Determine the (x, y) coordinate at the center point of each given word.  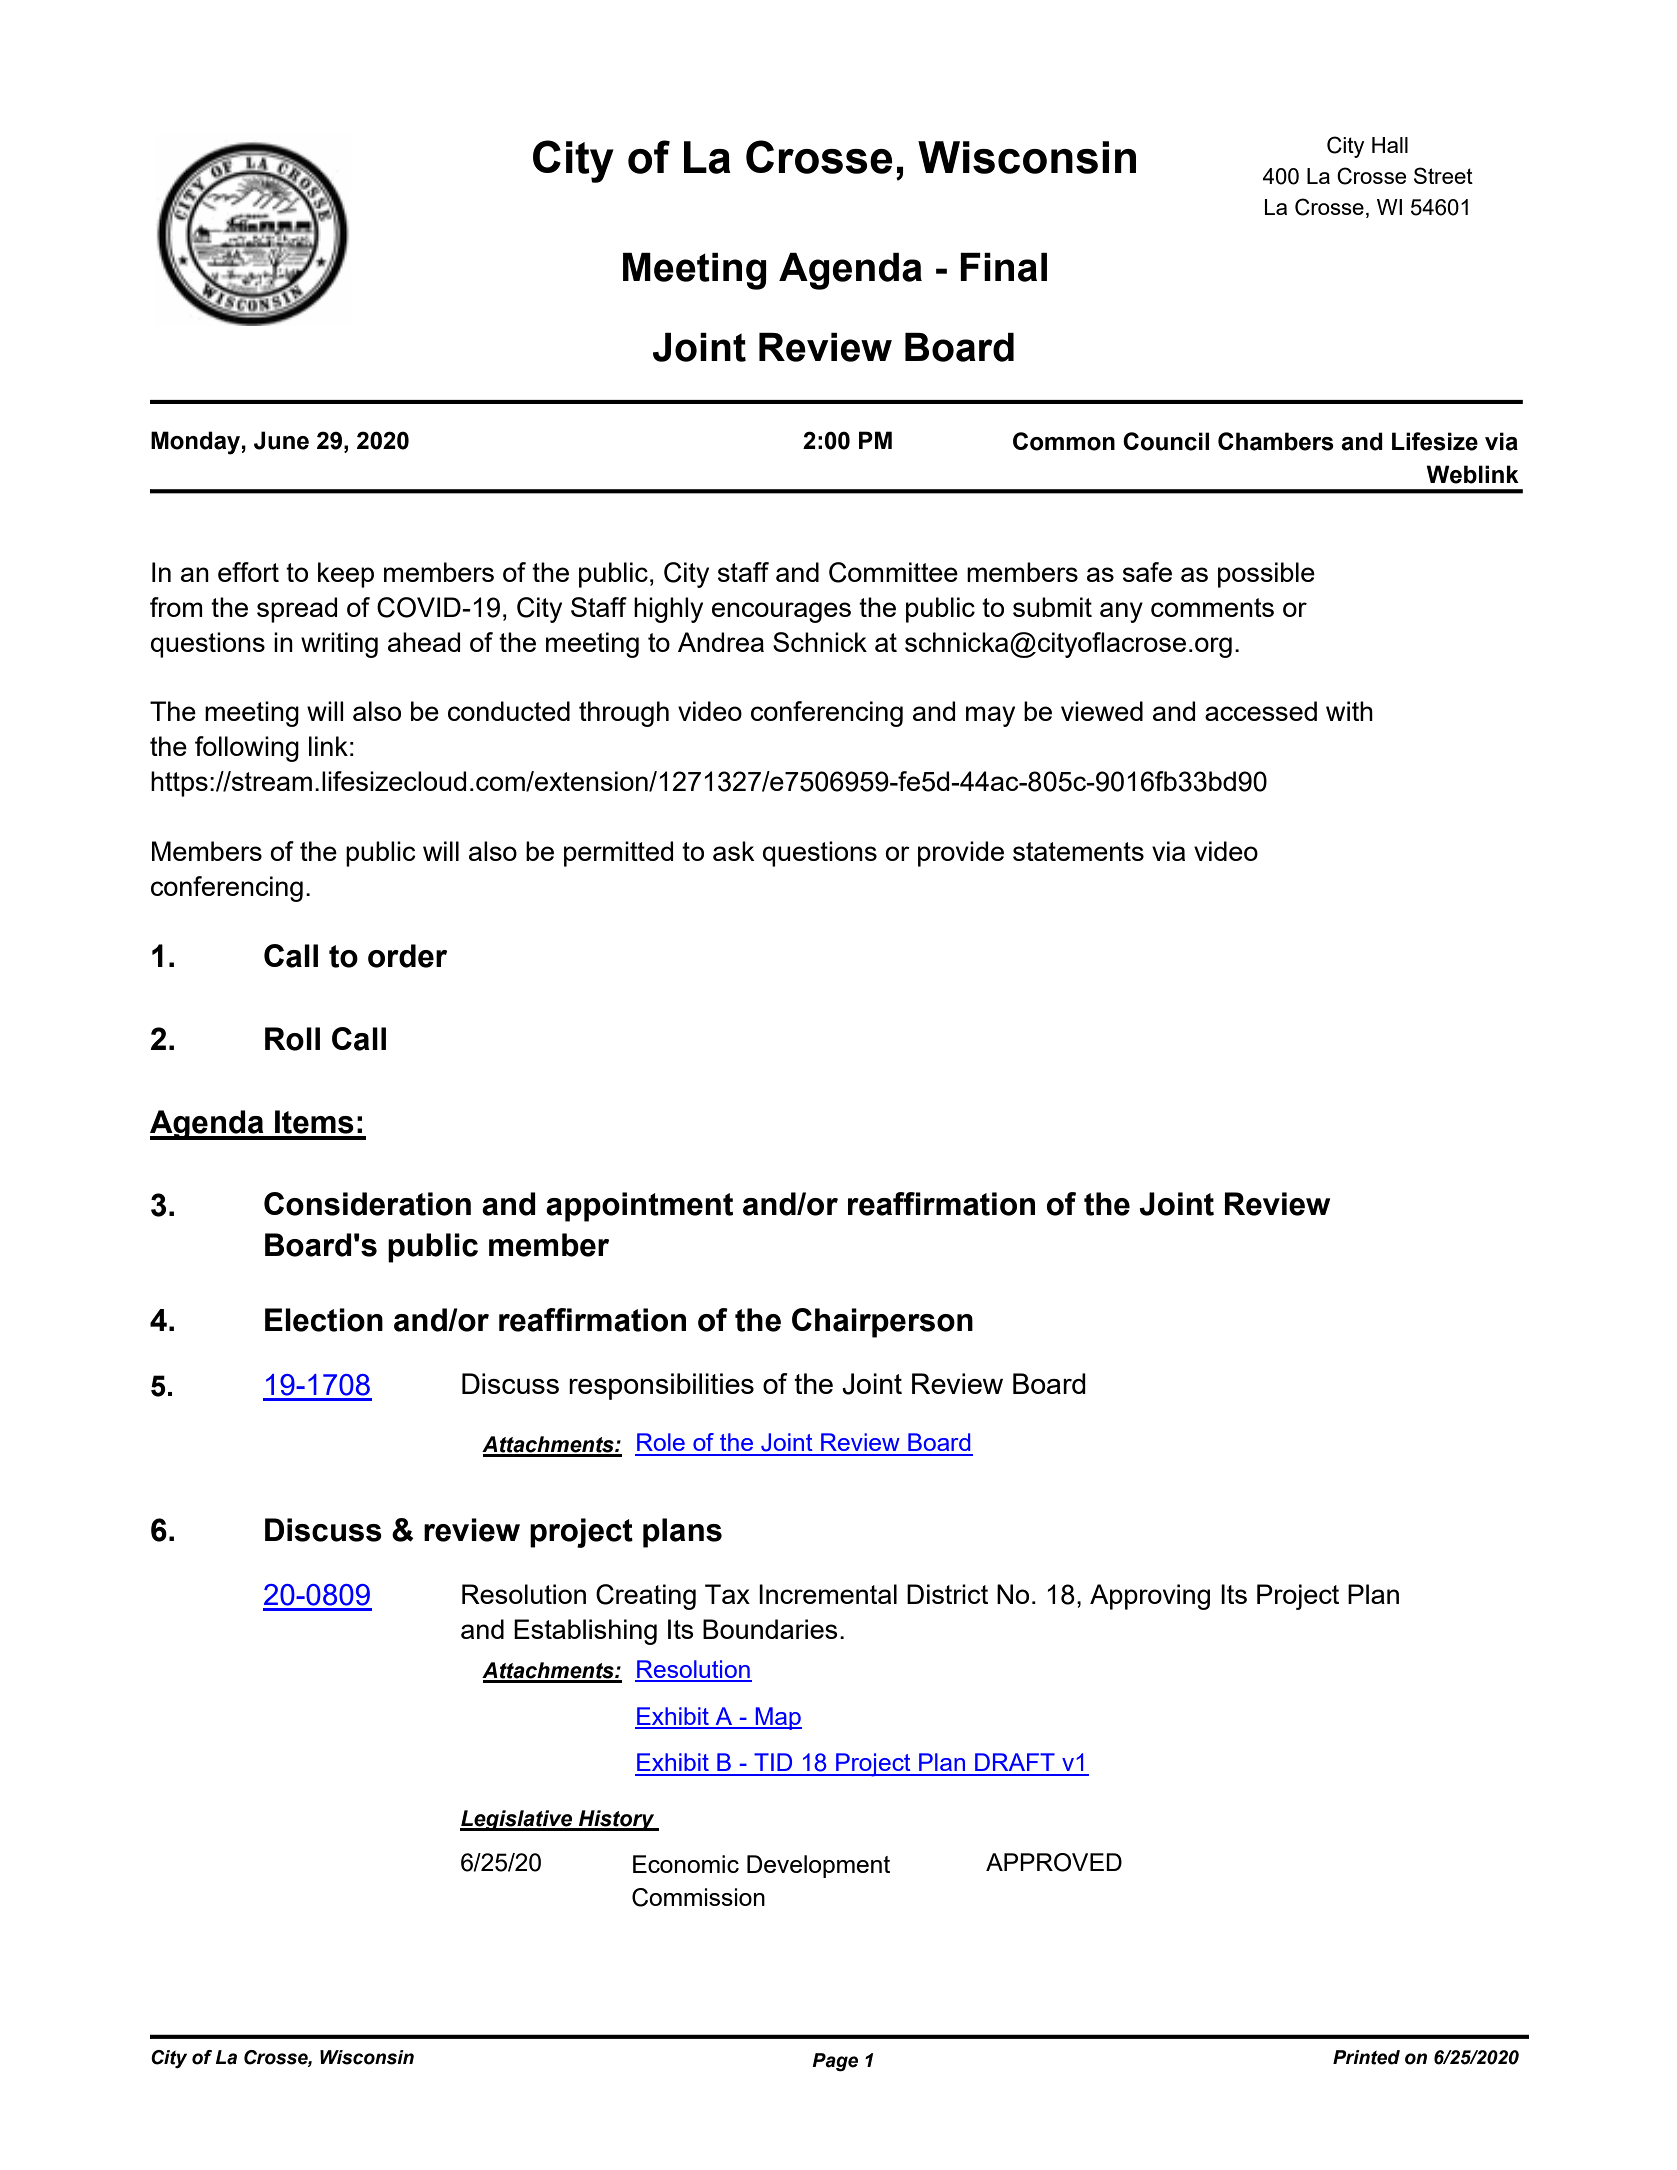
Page (835, 2062)
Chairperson (882, 1323)
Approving (1150, 1597)
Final (1003, 267)
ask (734, 851)
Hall (1390, 145)
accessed (1261, 711)
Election (324, 1320)
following (247, 749)
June (281, 440)
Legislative (517, 1820)
